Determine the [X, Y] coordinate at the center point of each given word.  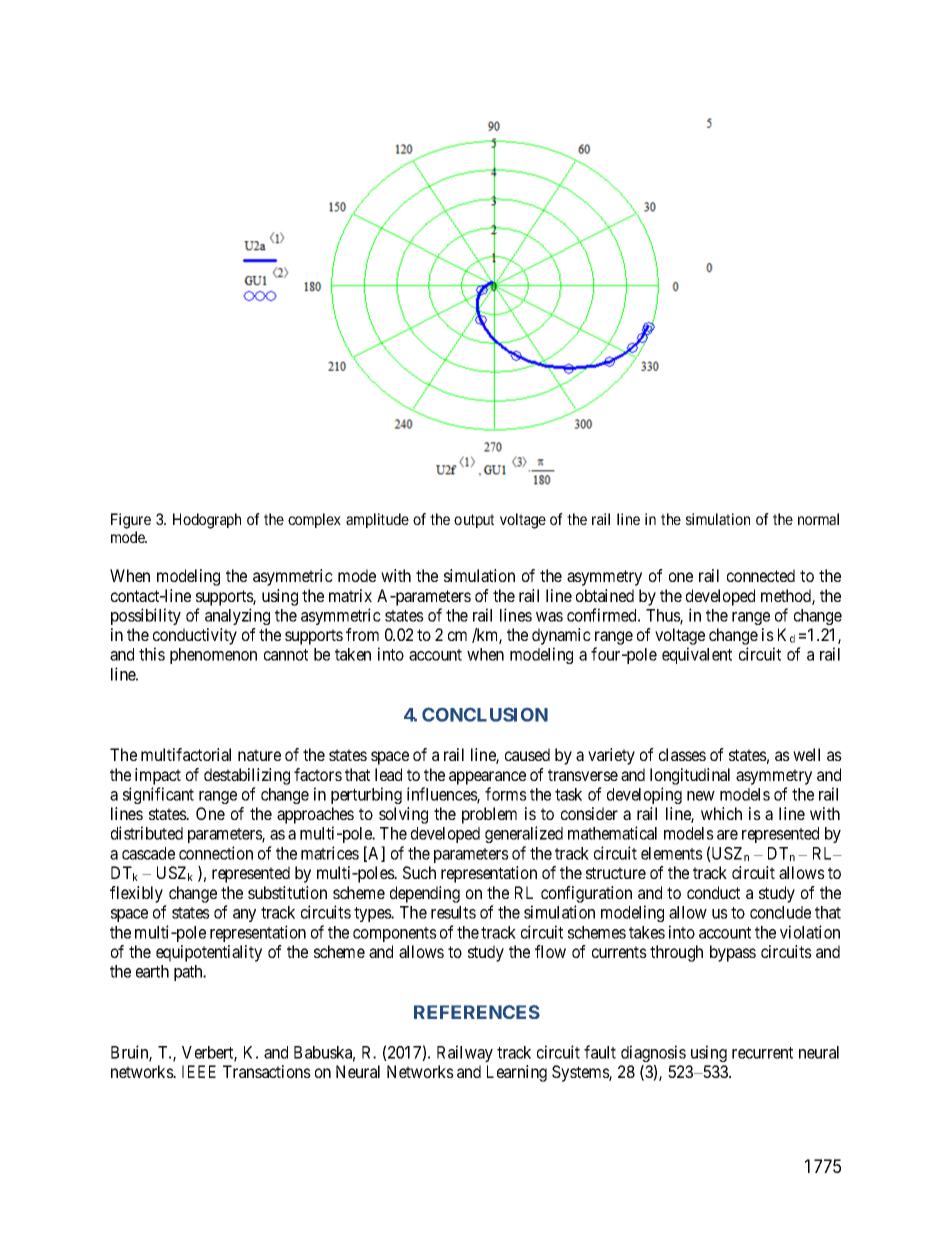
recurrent [762, 1053]
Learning [517, 1073]
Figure [131, 521]
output [474, 521]
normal [818, 519]
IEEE [199, 1071]
